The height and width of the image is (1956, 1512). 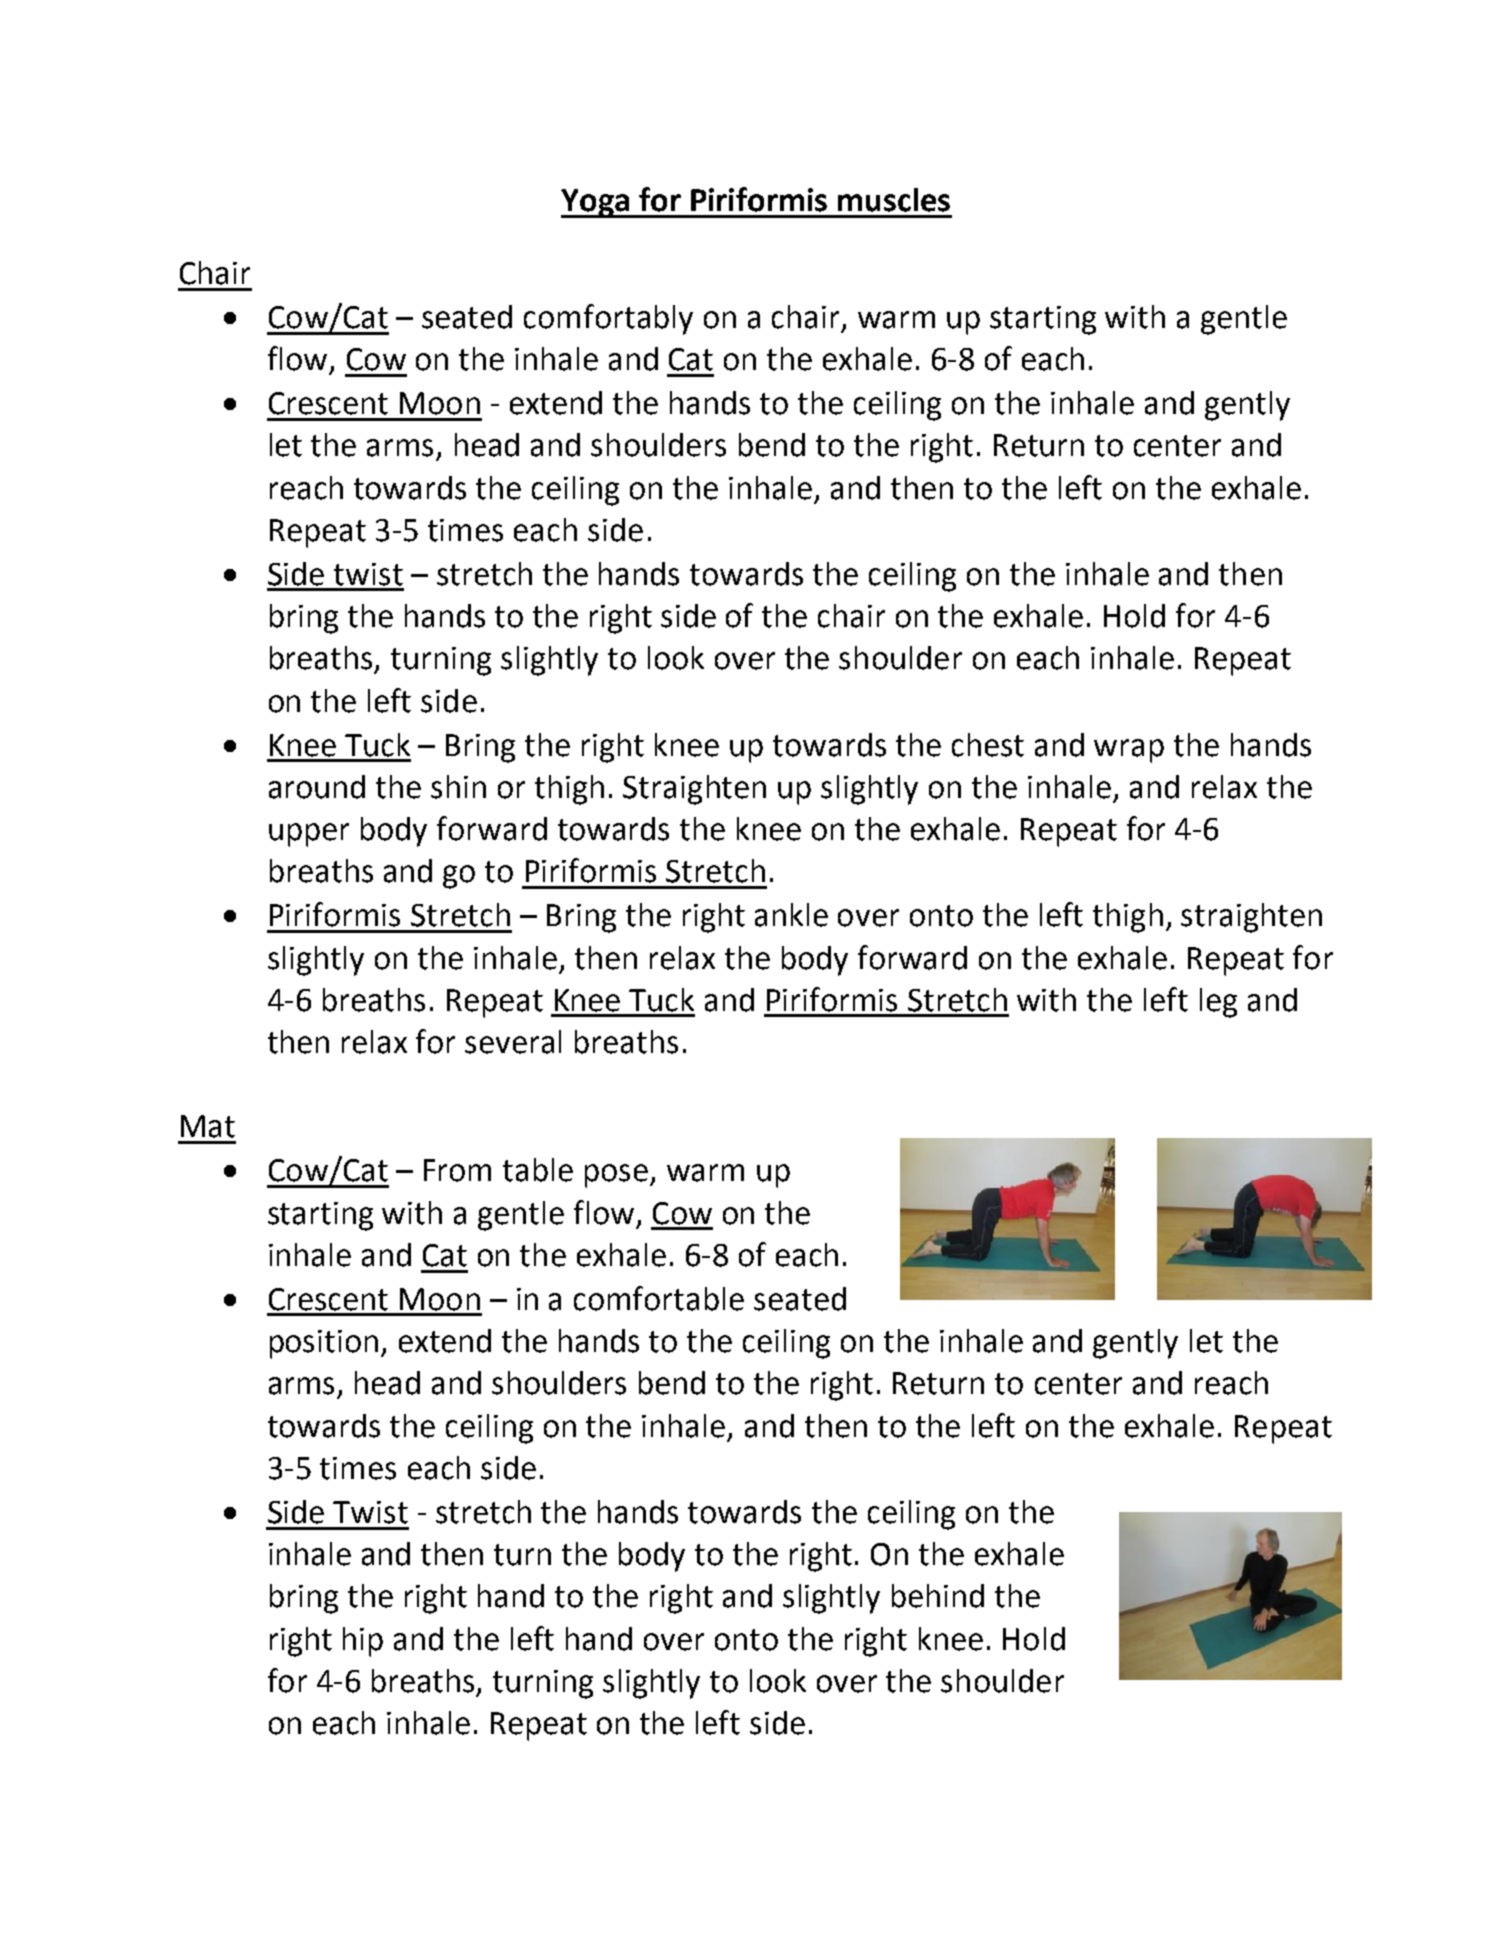 I want to click on muscles, so click(x=894, y=200).
